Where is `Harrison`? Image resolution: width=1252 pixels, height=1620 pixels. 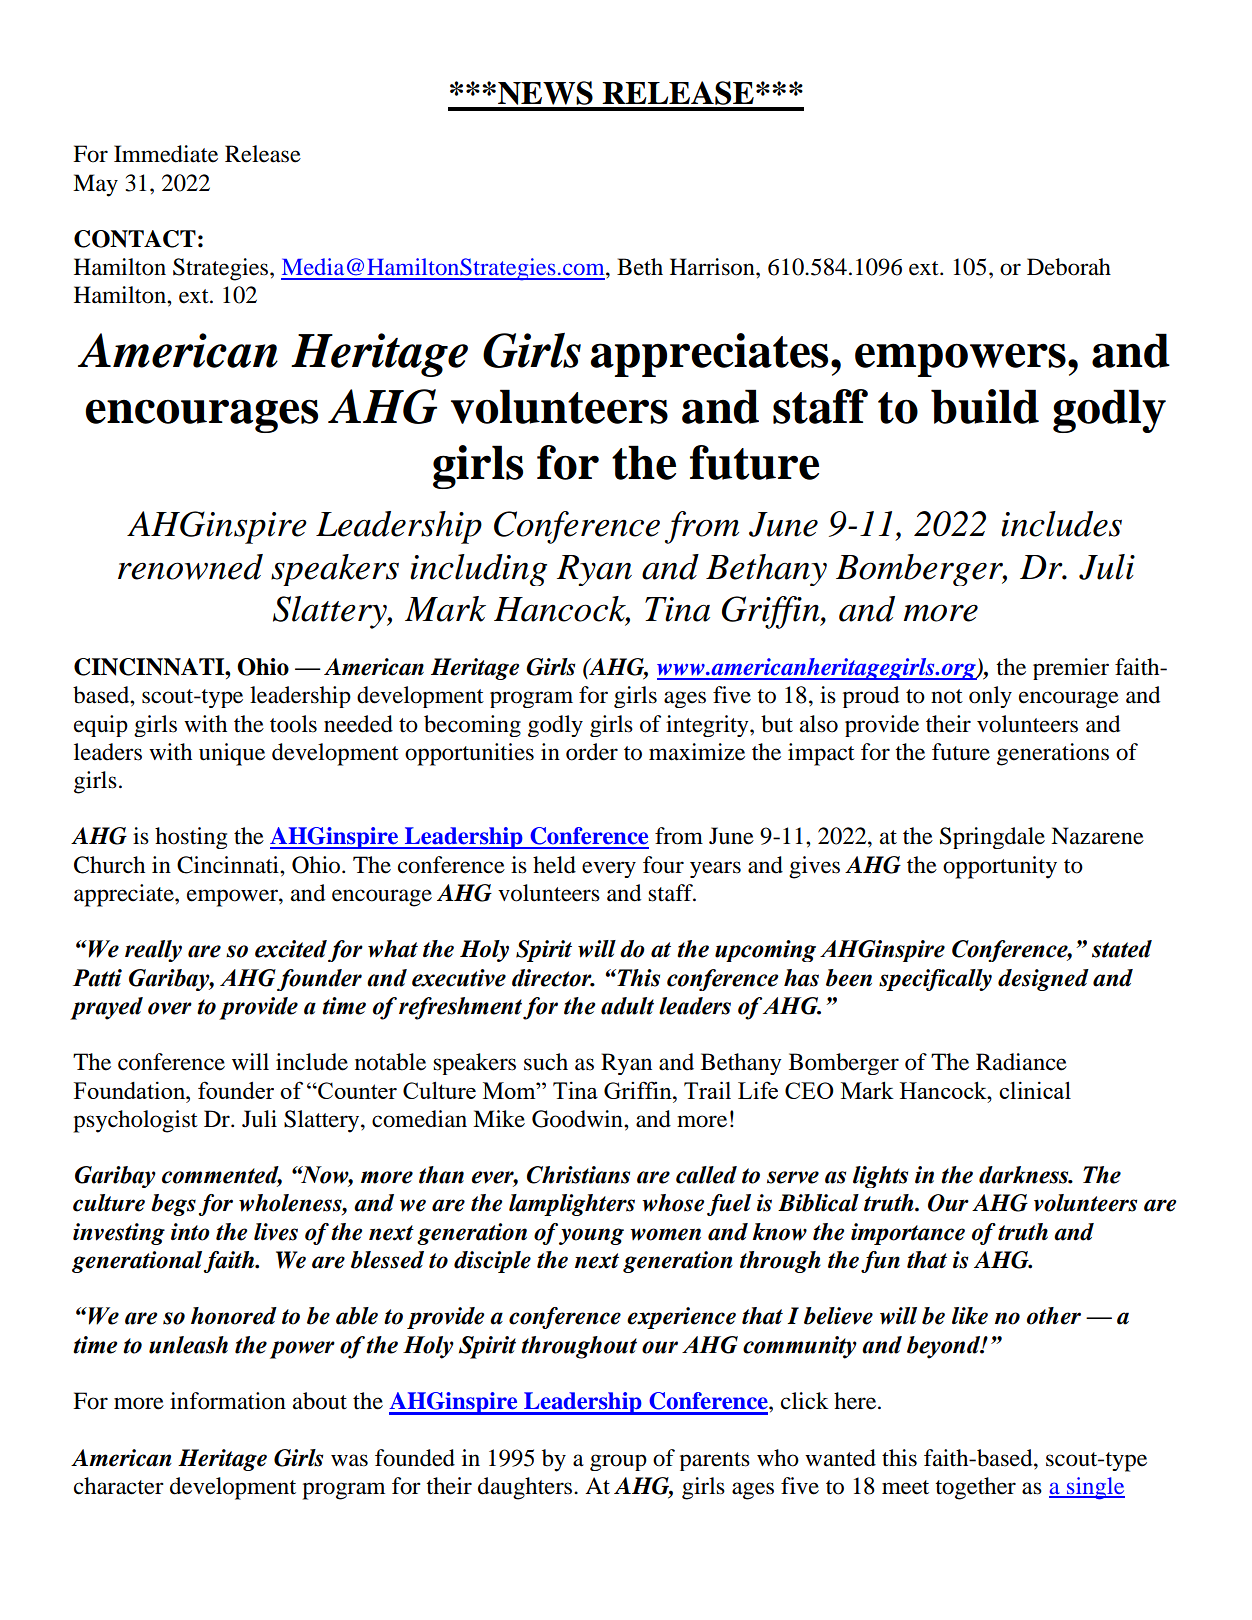 Harrison is located at coordinates (713, 267).
